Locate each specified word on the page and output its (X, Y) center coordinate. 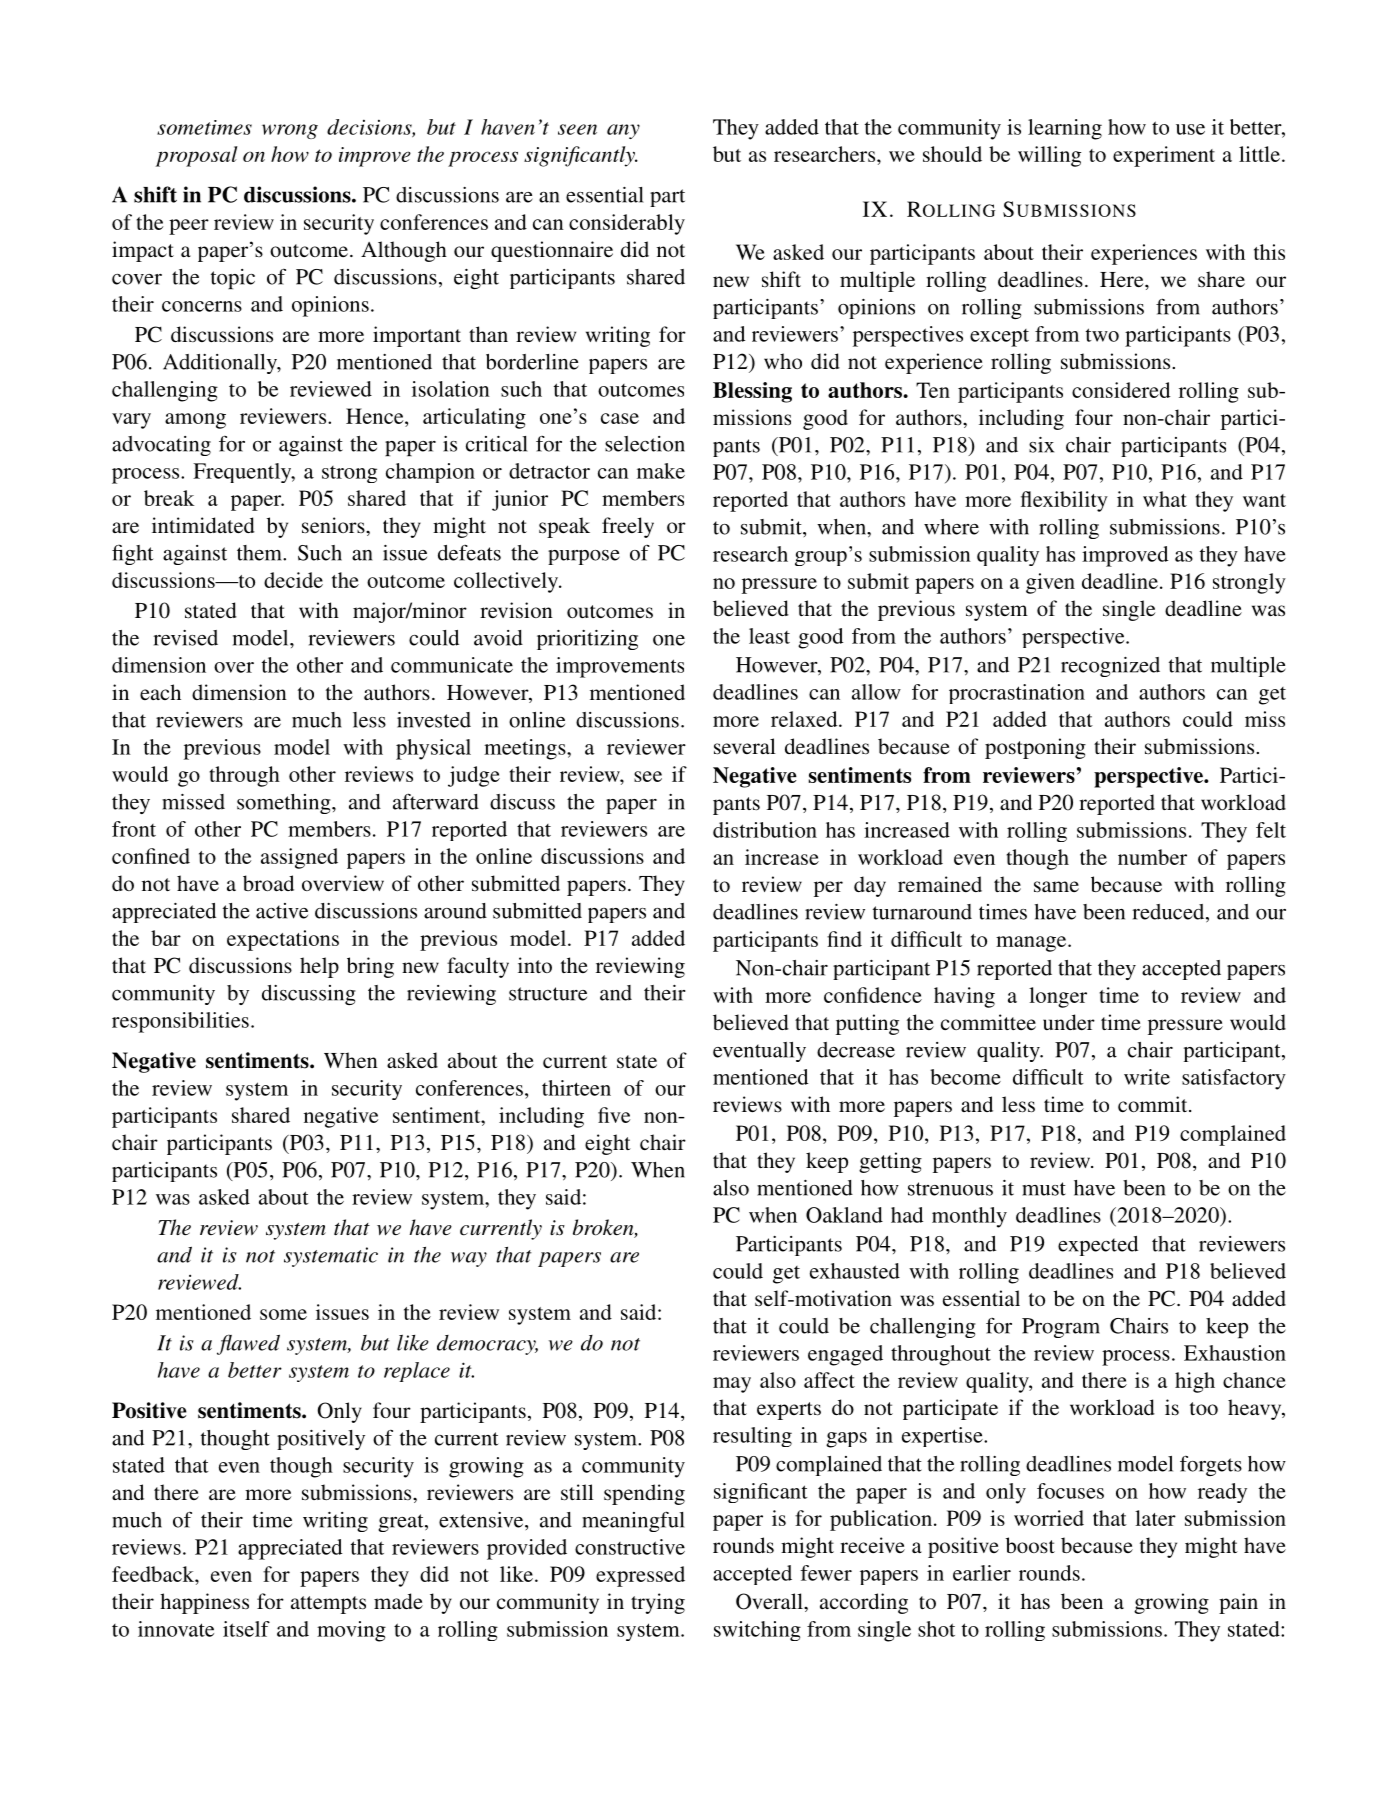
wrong (290, 131)
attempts (328, 1605)
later (1155, 1518)
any (623, 131)
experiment (1164, 156)
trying (658, 1603)
